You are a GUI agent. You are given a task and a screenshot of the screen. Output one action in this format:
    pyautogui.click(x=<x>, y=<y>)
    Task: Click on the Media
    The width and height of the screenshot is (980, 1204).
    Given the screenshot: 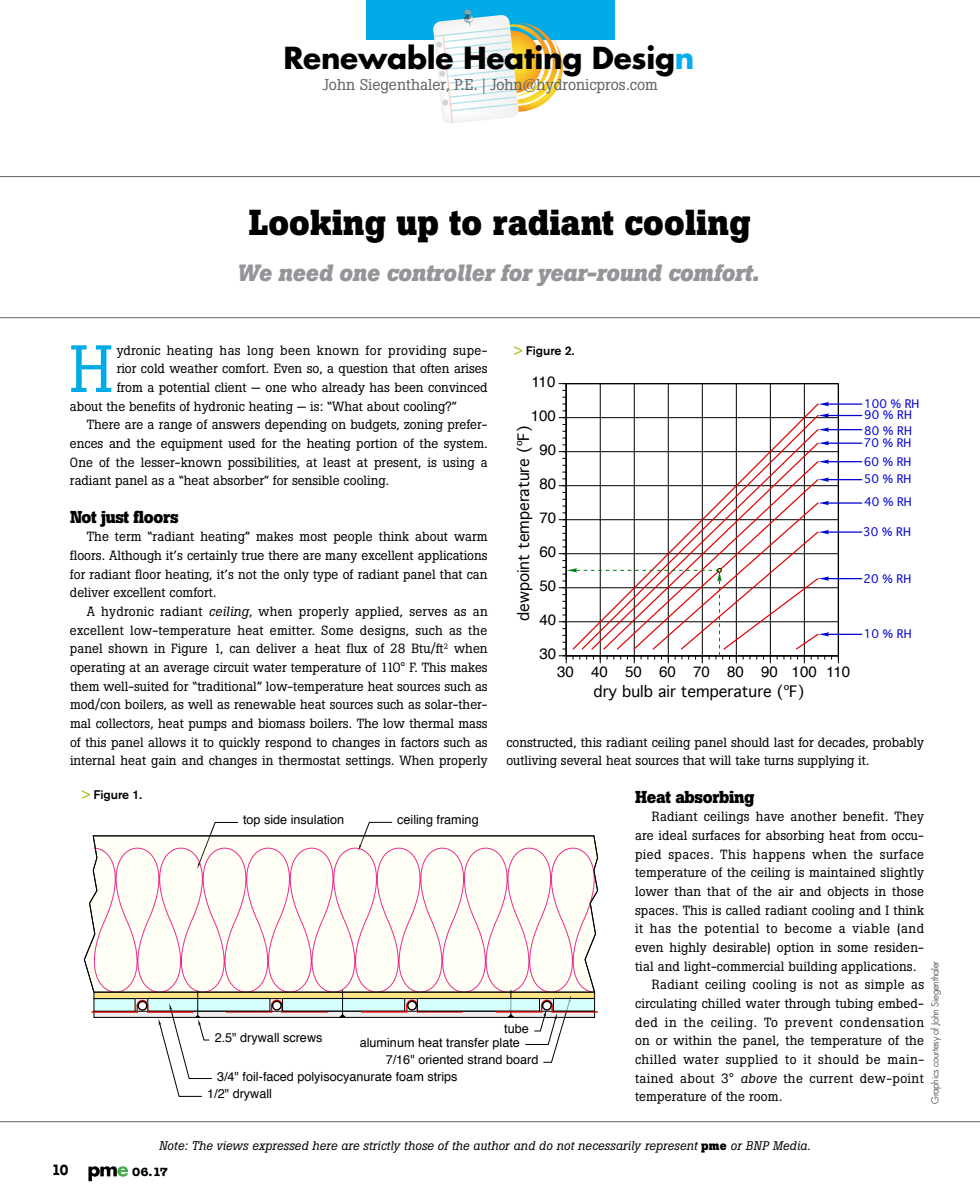 What is the action you would take?
    pyautogui.click(x=791, y=1145)
